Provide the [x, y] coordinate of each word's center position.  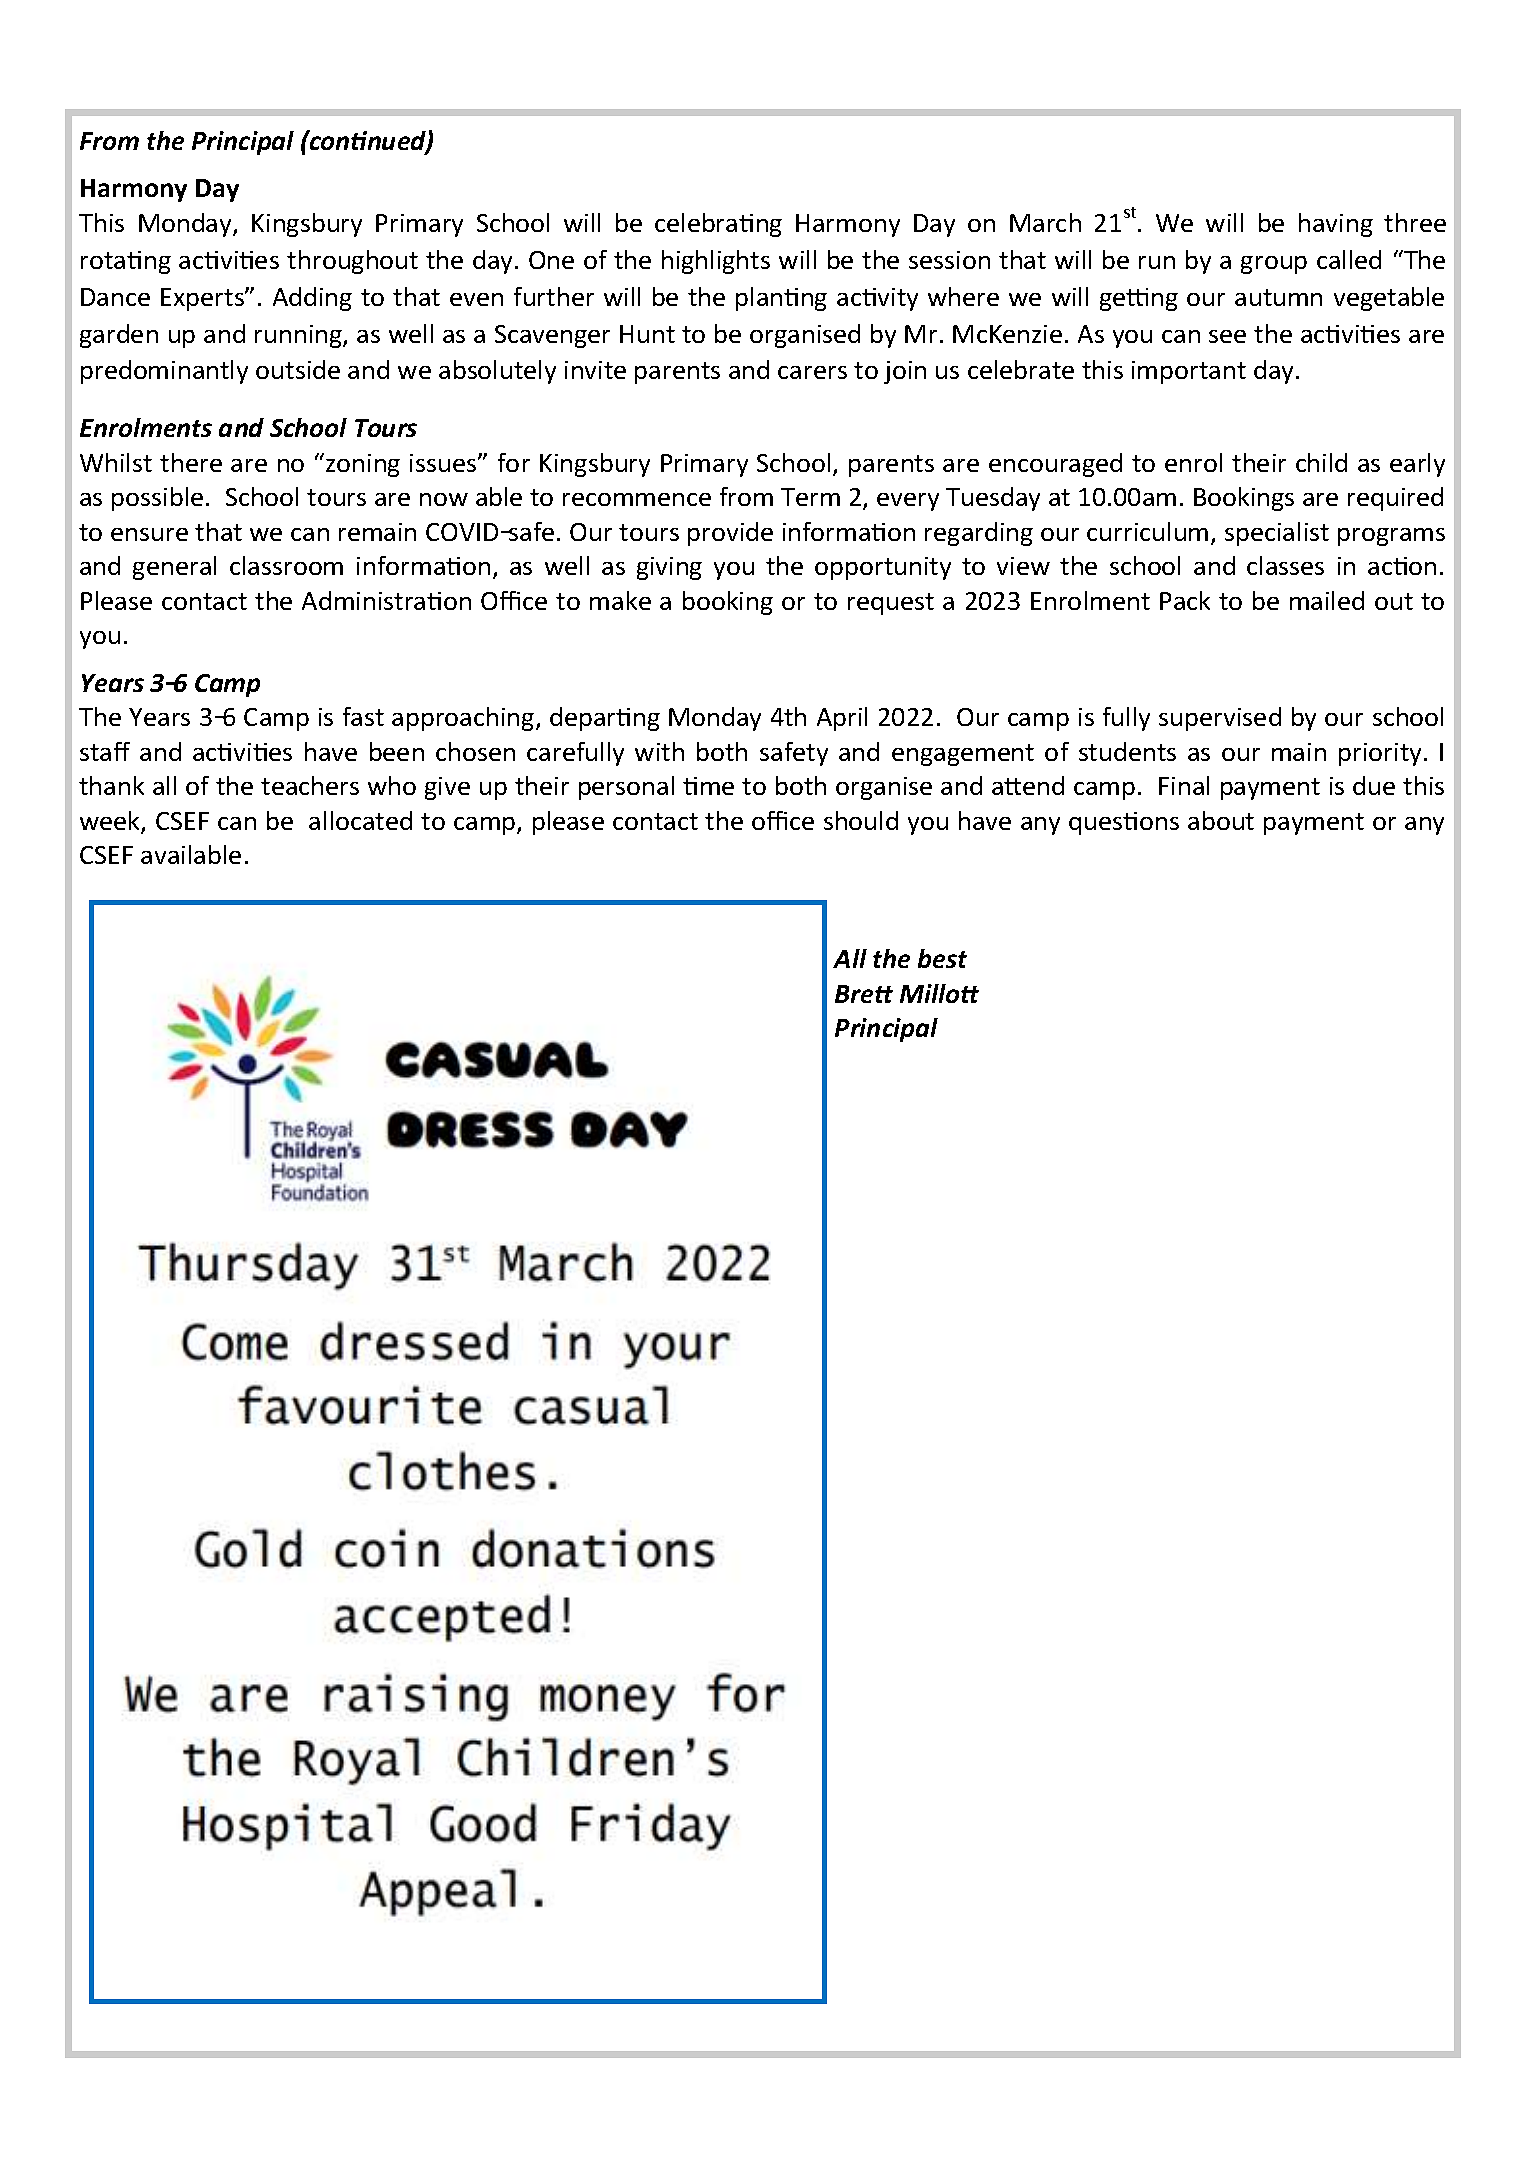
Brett [864, 994]
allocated [360, 820]
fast [363, 716]
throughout [352, 262]
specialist [1277, 534]
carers [812, 372]
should [861, 820]
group [1274, 265]
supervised [1220, 719]
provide [730, 534]
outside [298, 369]
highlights [716, 262]
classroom [286, 565]
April [842, 719]
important [1189, 372]
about [1221, 820]
